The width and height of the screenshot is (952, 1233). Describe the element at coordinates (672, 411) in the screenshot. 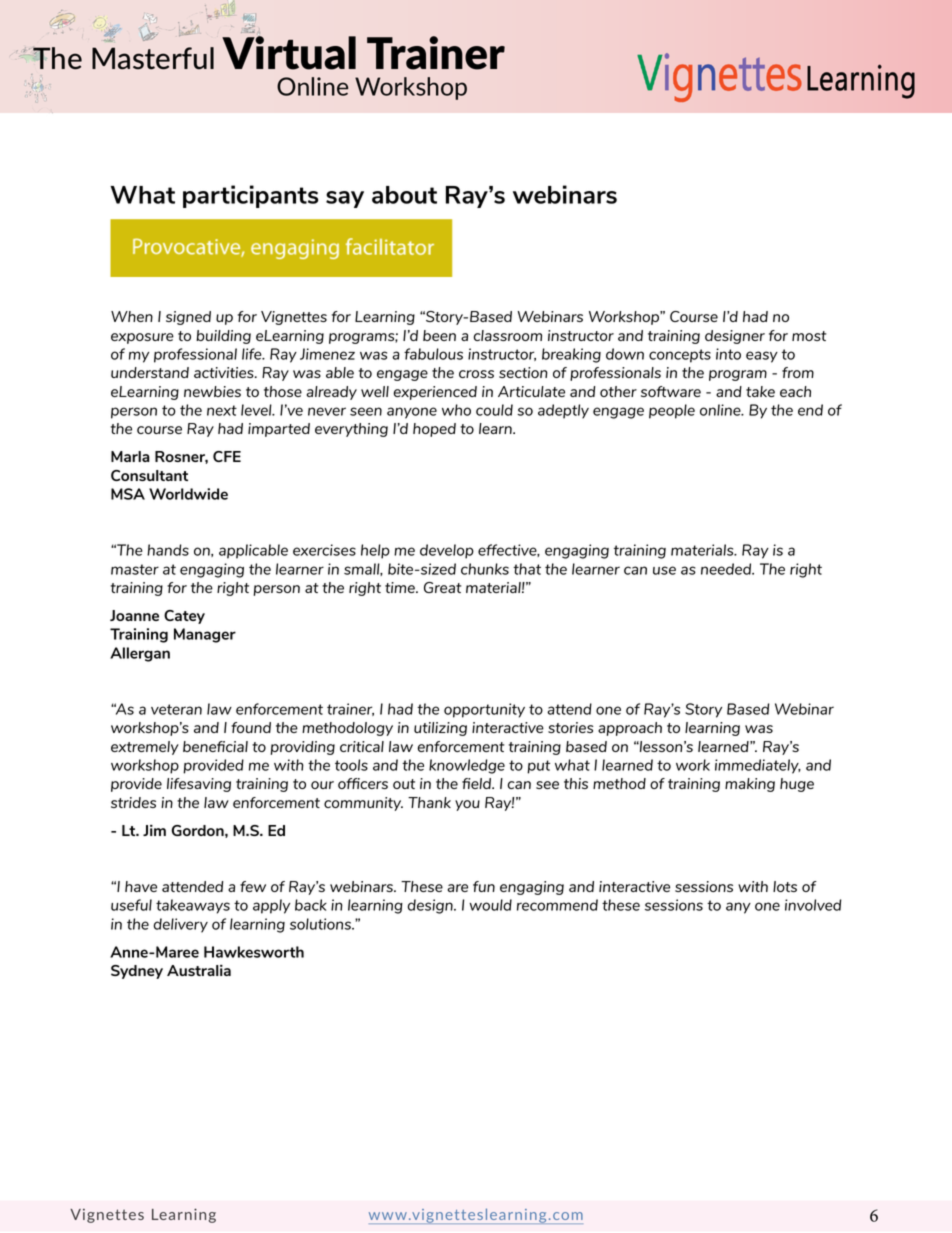

I see `people` at that location.
